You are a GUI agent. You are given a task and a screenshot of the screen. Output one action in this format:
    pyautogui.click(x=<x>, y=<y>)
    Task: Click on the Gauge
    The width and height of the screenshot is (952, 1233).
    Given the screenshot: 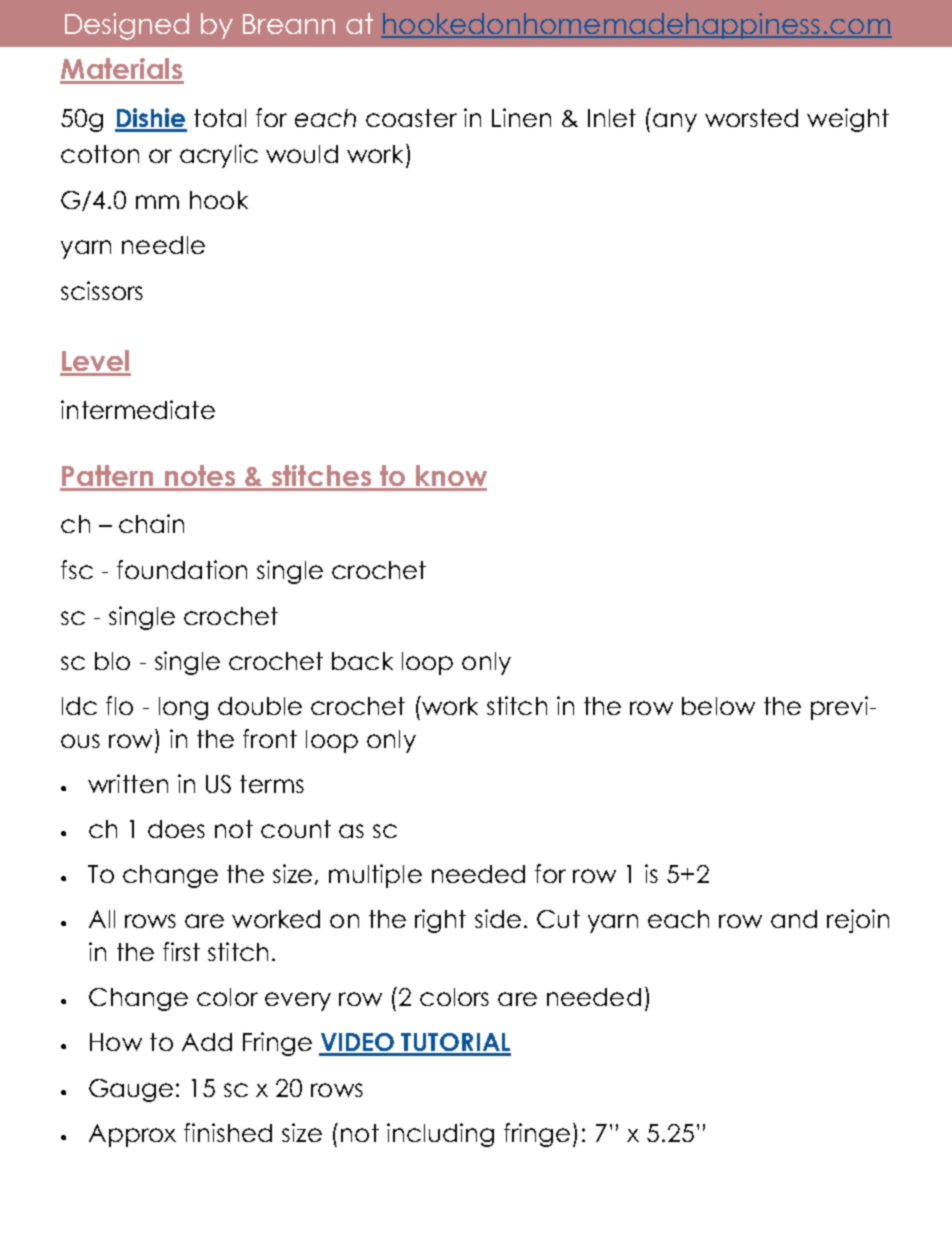 What is the action you would take?
    pyautogui.click(x=131, y=1090)
